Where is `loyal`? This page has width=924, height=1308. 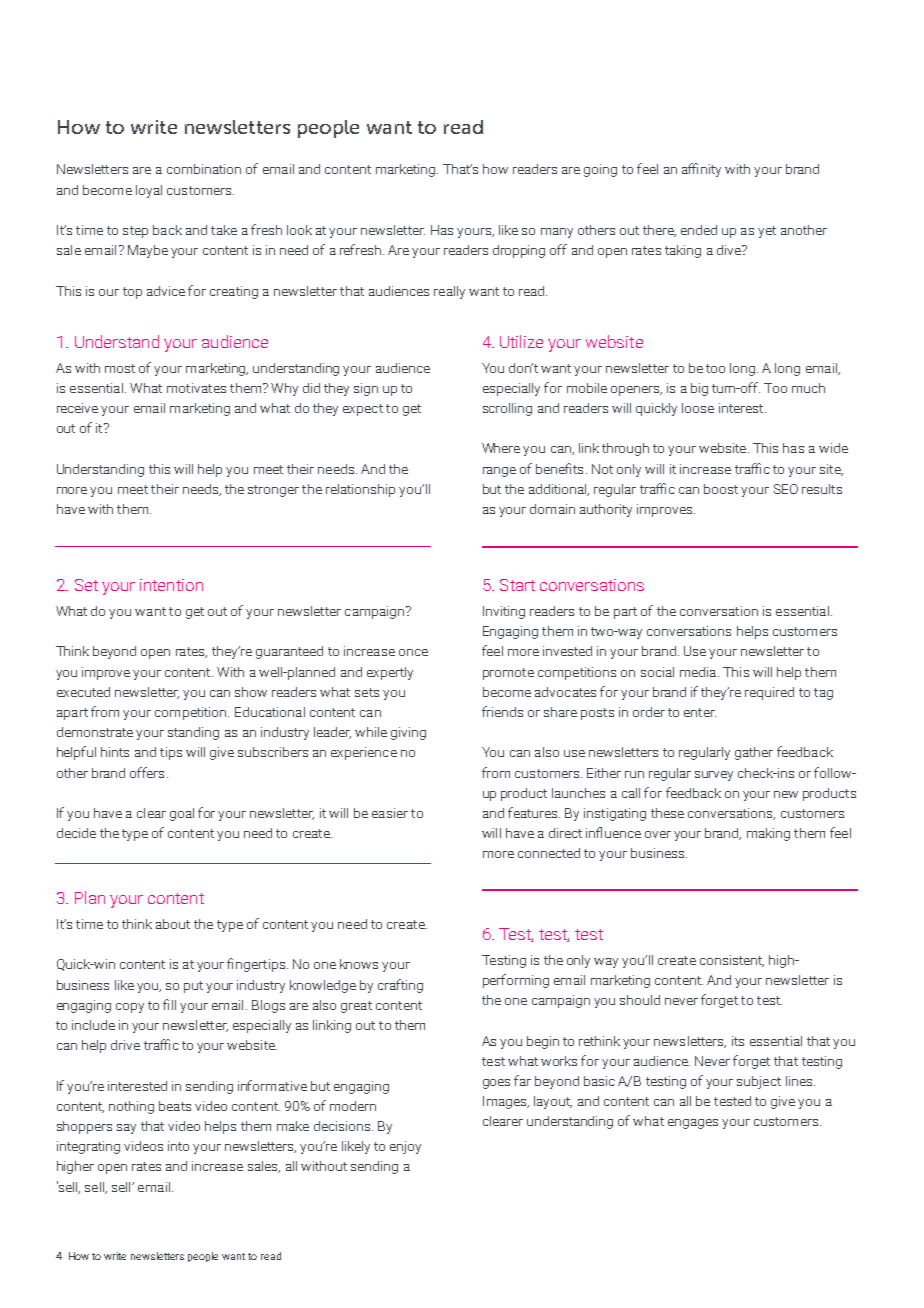 loyal is located at coordinates (149, 191).
